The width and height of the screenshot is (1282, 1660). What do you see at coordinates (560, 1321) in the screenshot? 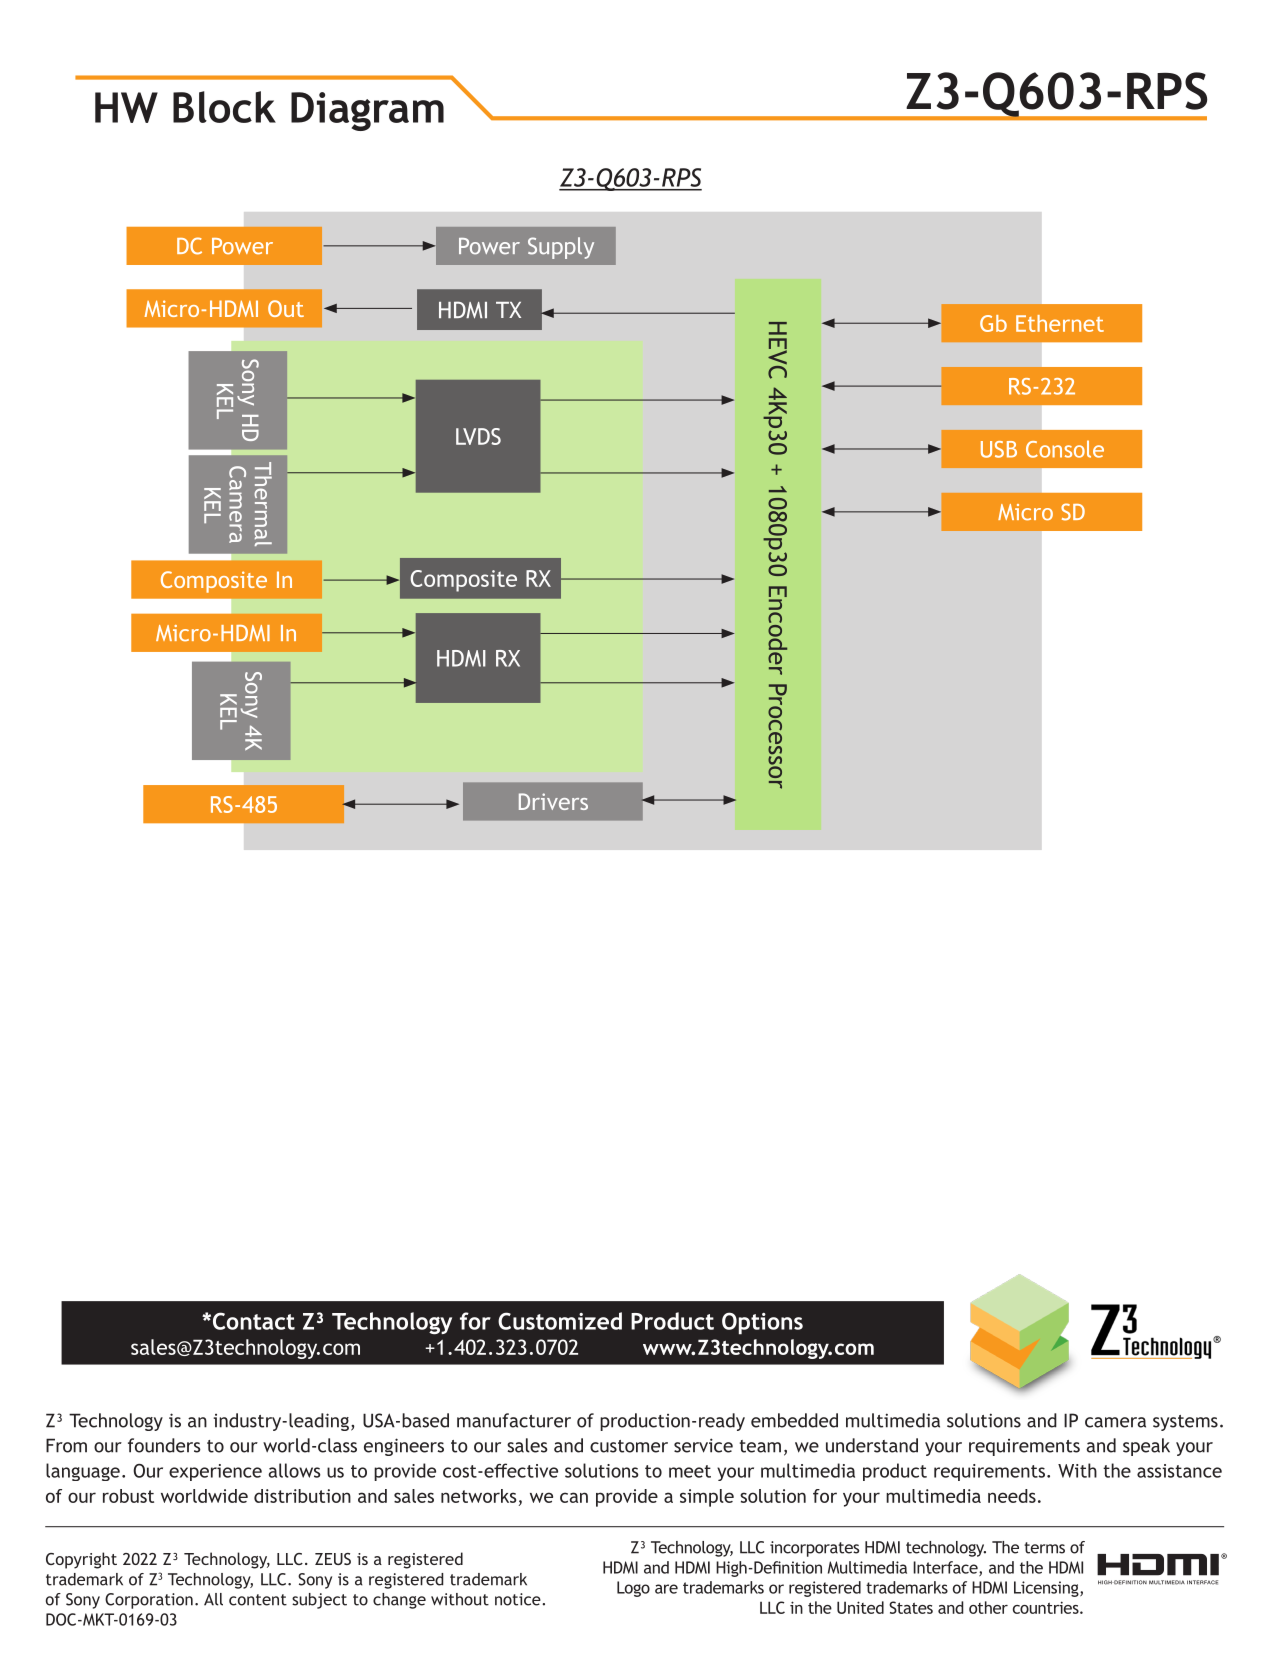
I see `Customized` at bounding box center [560, 1321].
